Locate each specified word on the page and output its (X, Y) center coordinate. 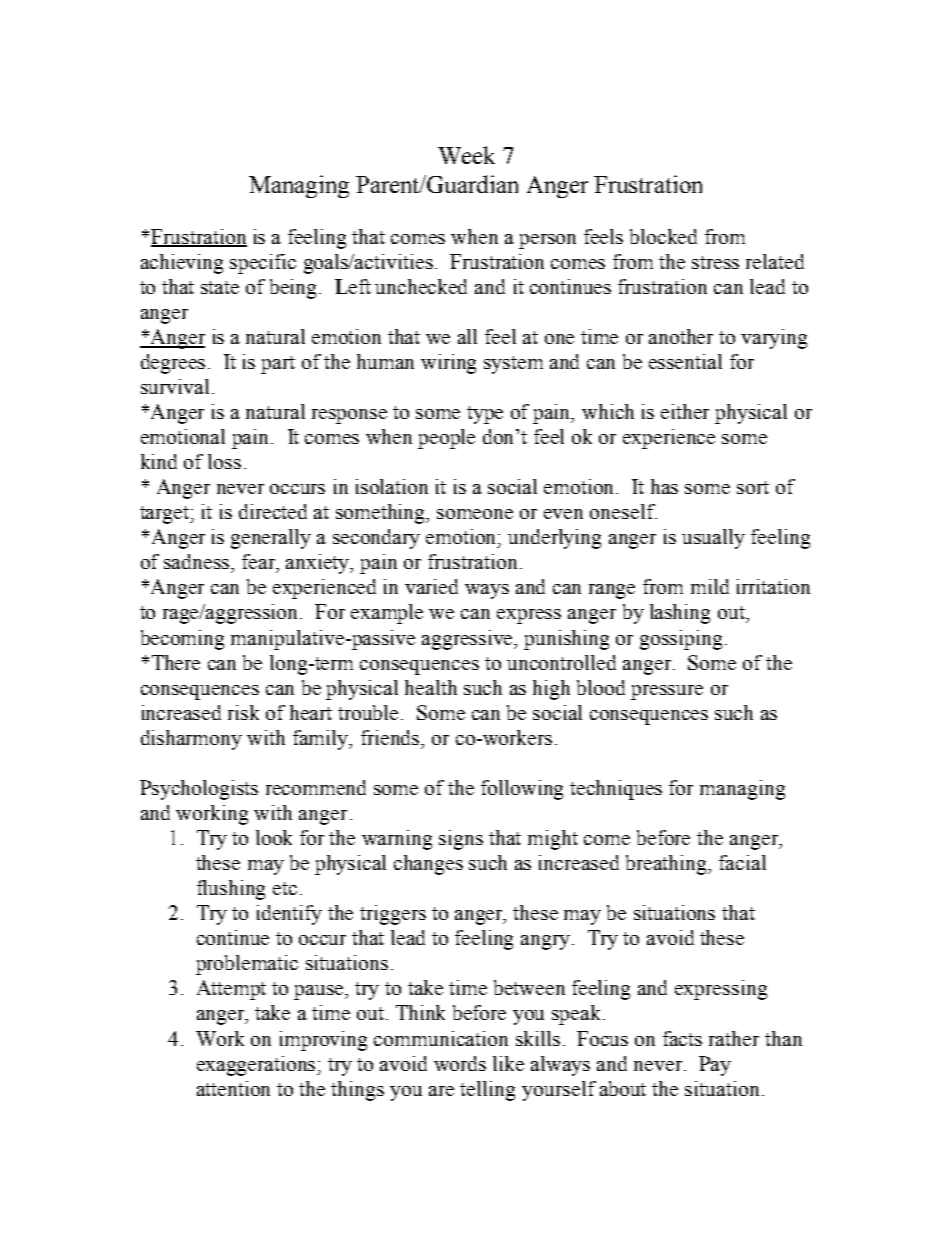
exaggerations (258, 1066)
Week (466, 155)
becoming (182, 640)
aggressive (469, 640)
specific (263, 264)
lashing (680, 614)
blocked (663, 236)
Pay (715, 1066)
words (460, 1063)
